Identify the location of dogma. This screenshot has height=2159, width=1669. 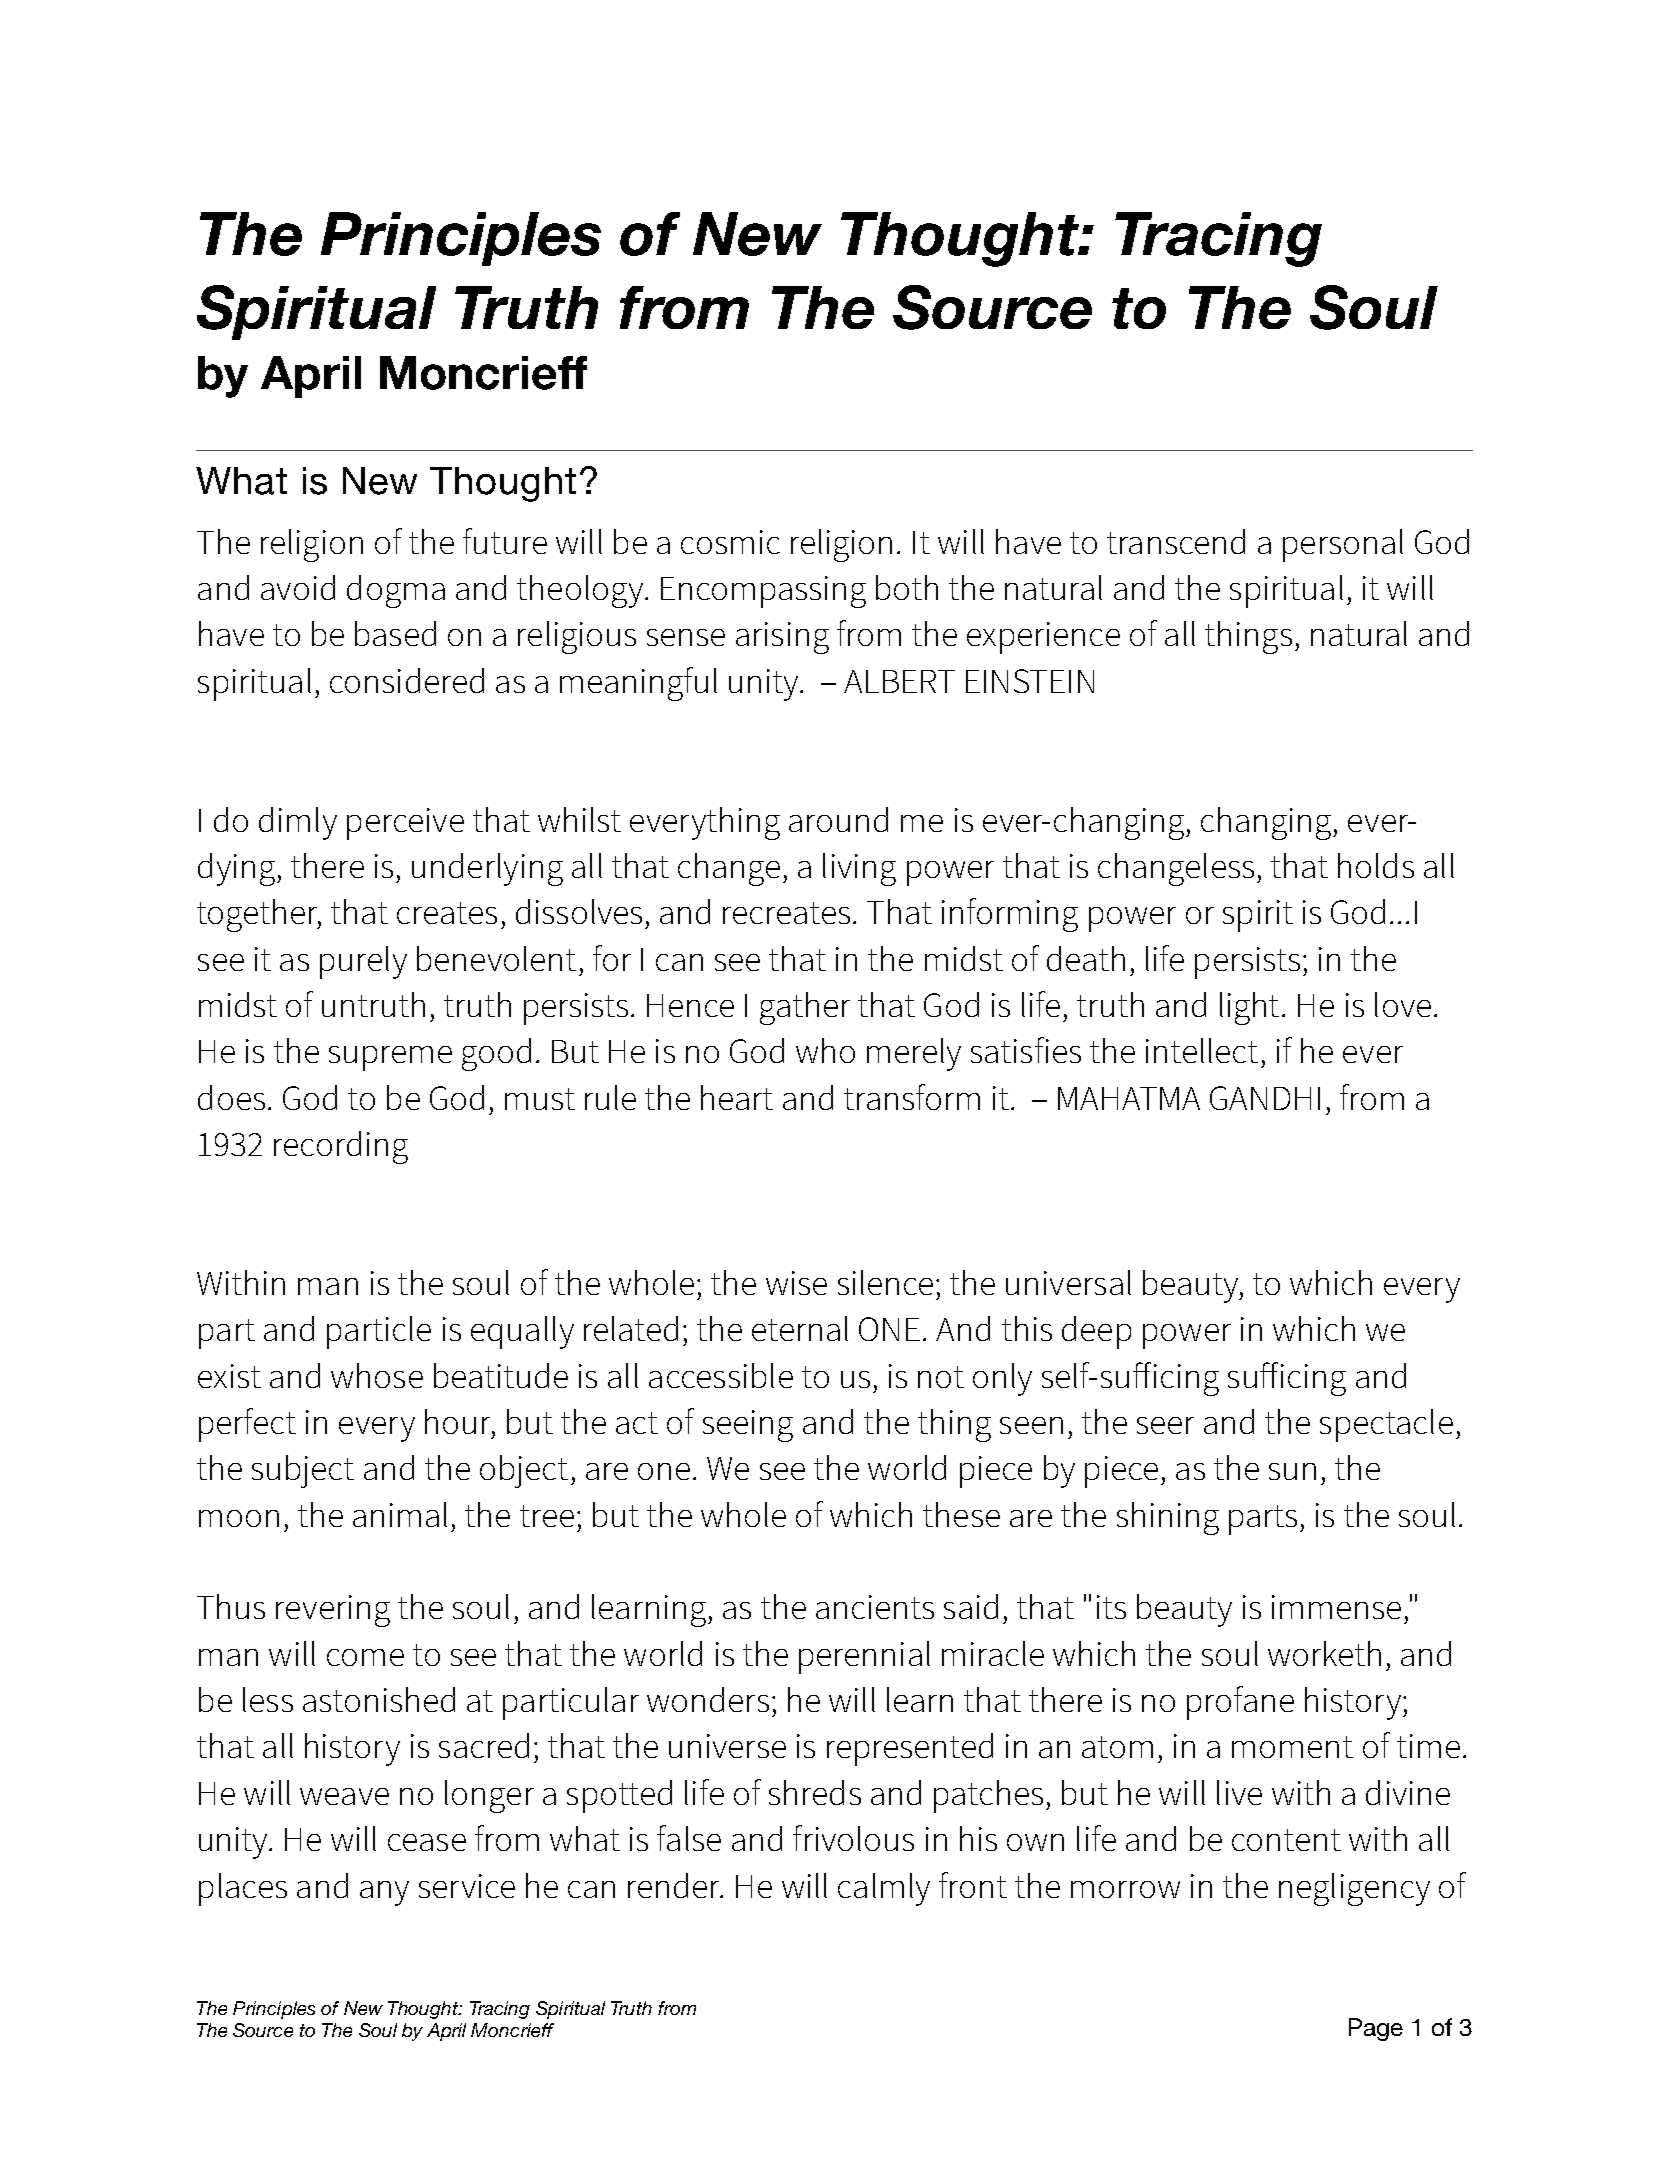
(396, 591).
